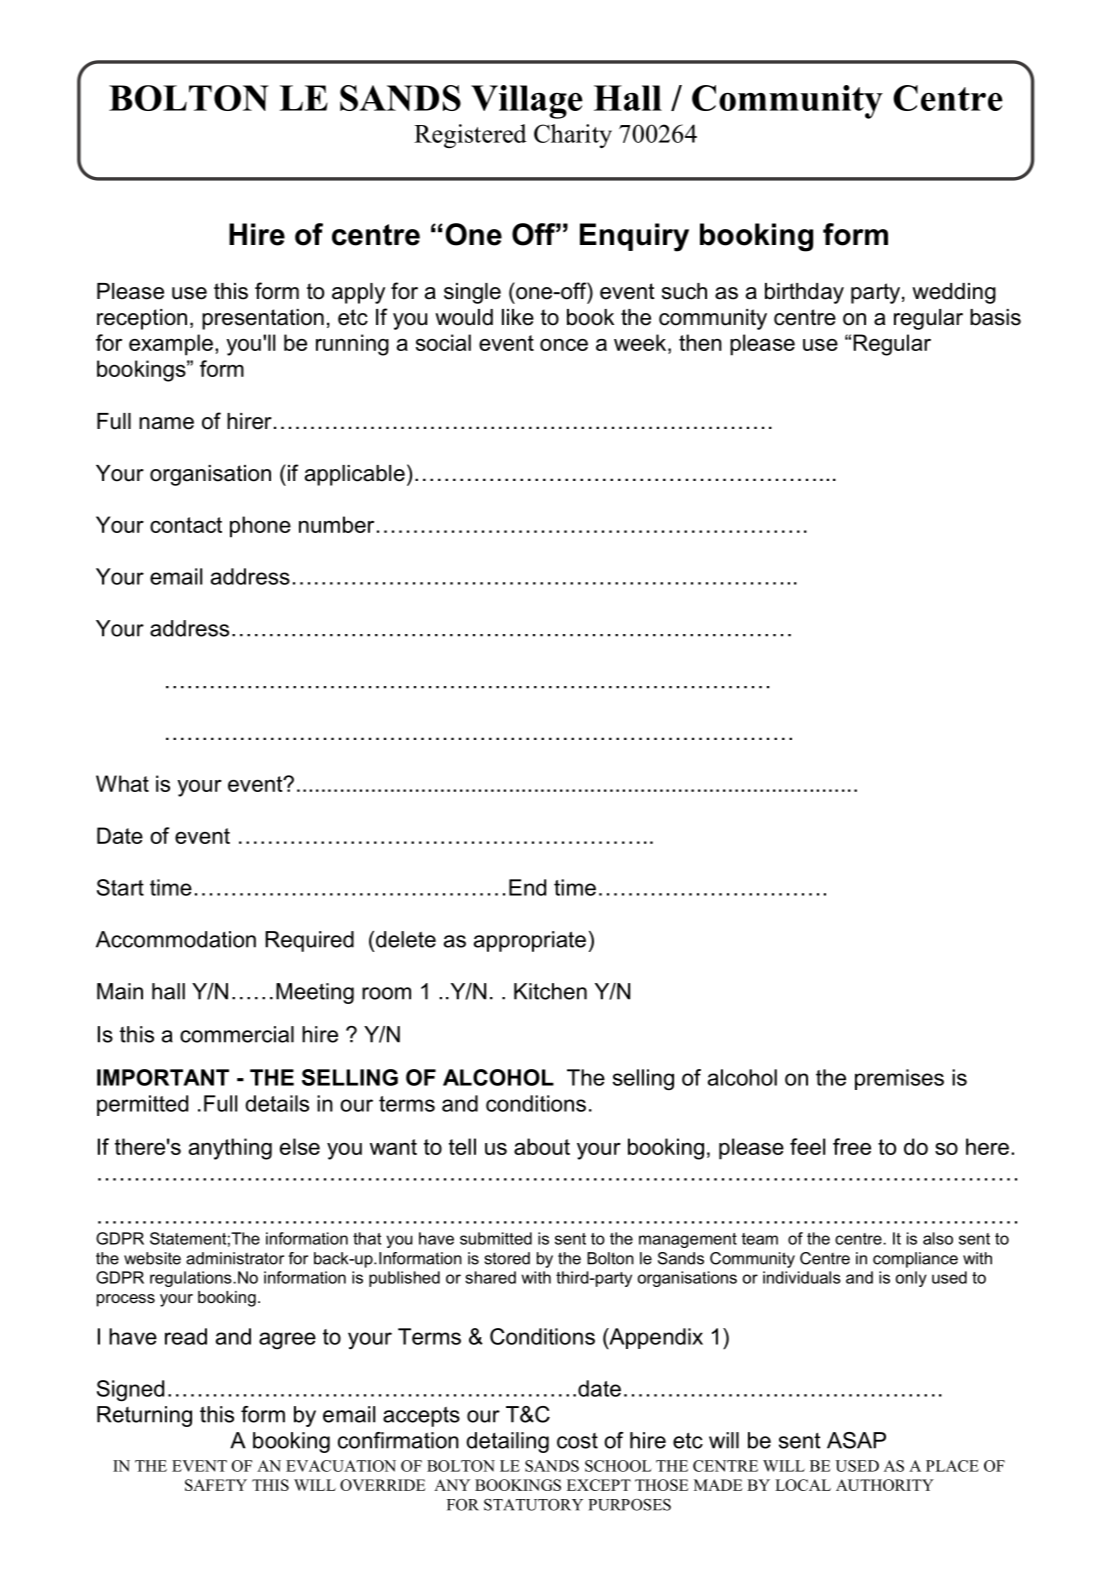 This screenshot has width=1118, height=1581. Describe the element at coordinates (260, 527) in the screenshot. I see `phone` at that location.
